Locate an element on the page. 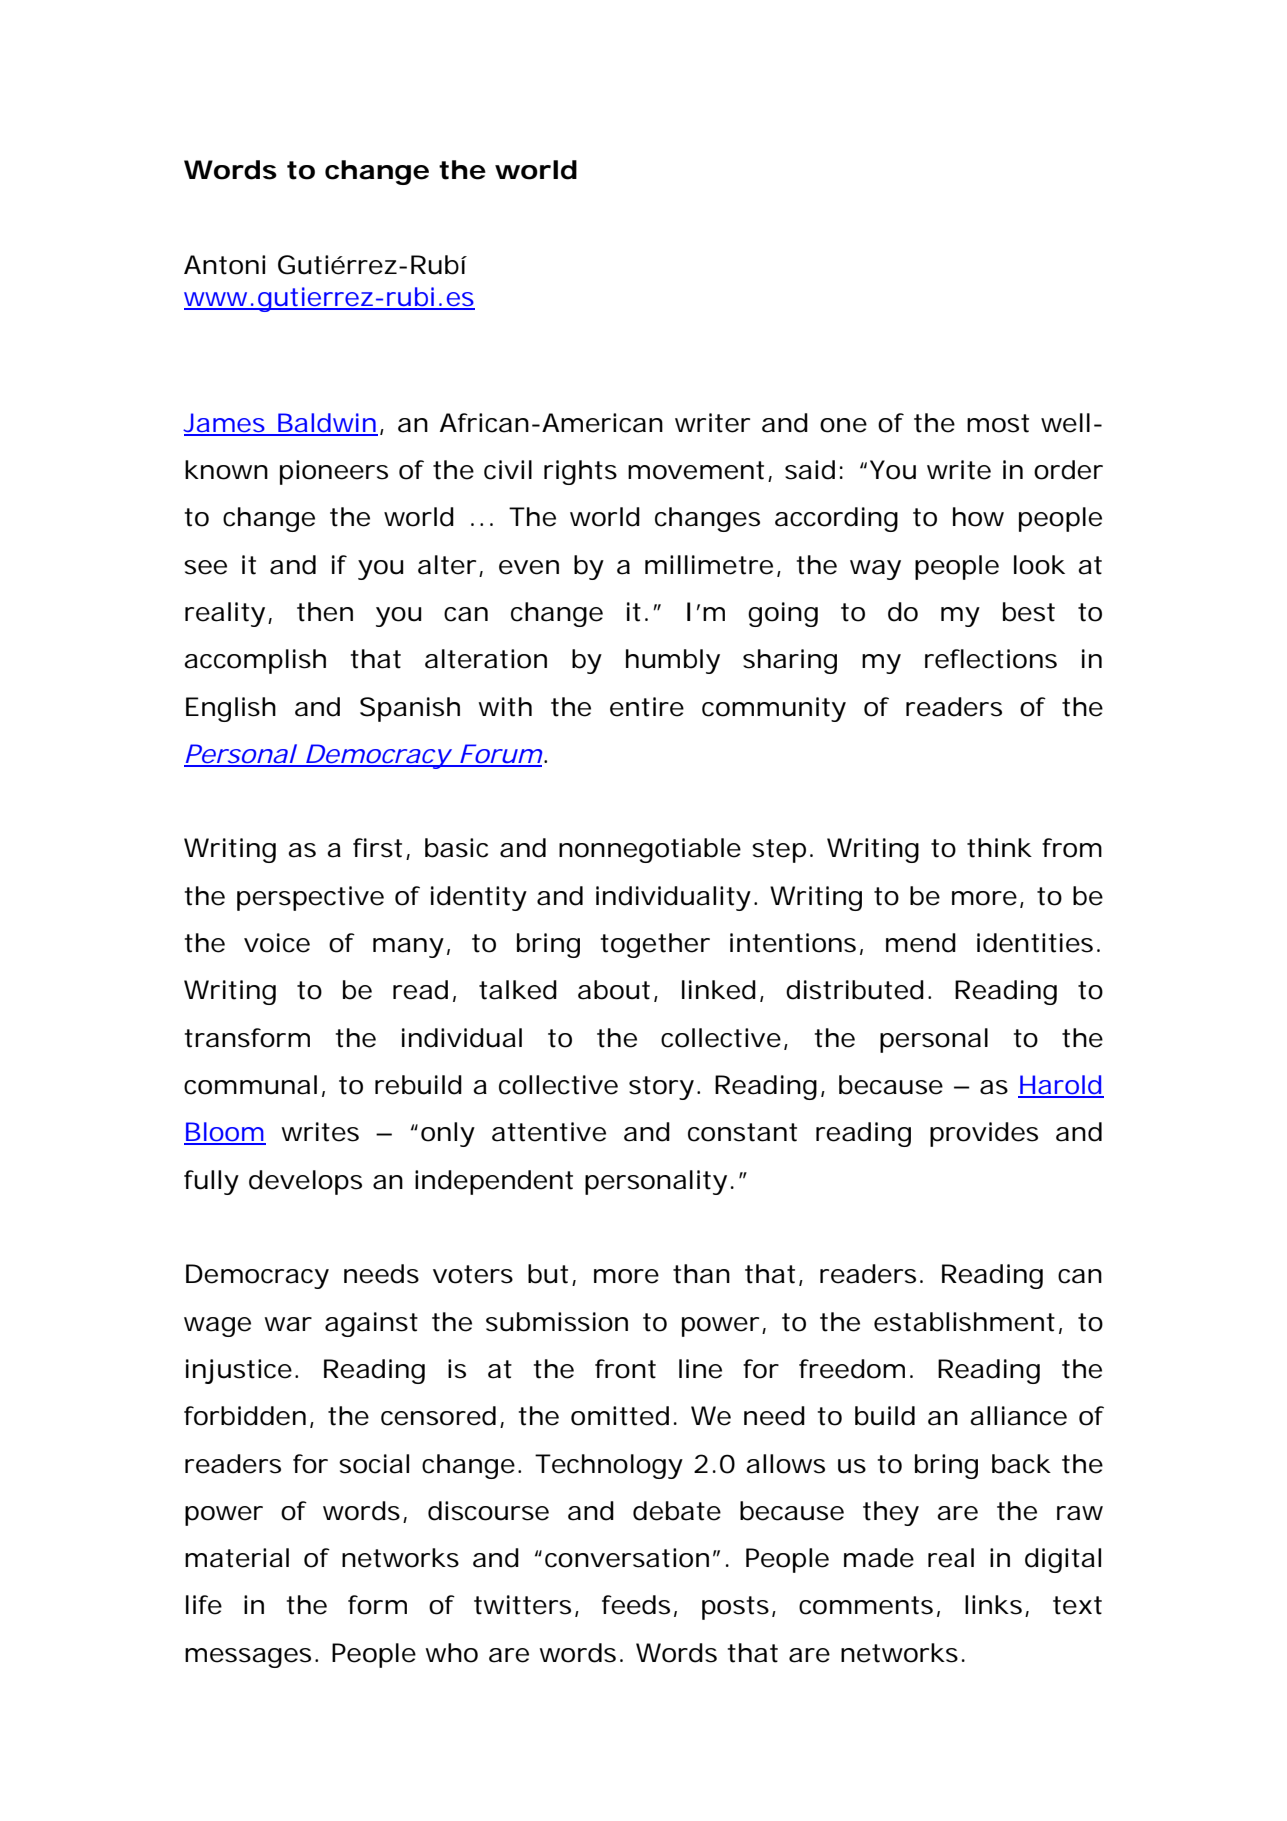  reflections is located at coordinates (991, 659).
